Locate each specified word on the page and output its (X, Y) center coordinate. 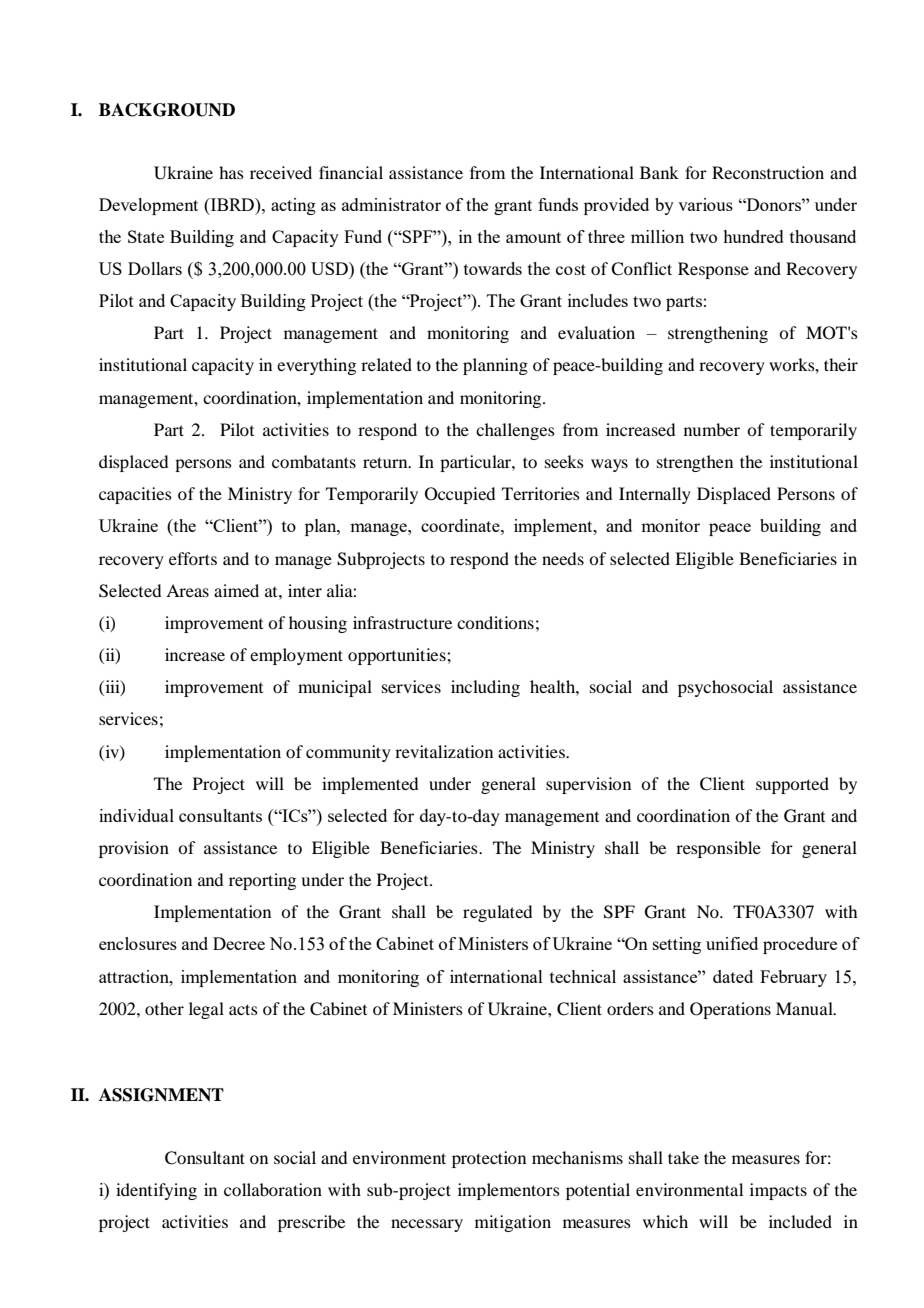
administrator (391, 204)
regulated (497, 913)
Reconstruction (768, 172)
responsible (718, 849)
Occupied (460, 495)
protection (489, 1159)
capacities (135, 495)
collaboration (273, 1189)
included (800, 1221)
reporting (262, 881)
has (231, 172)
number (712, 429)
